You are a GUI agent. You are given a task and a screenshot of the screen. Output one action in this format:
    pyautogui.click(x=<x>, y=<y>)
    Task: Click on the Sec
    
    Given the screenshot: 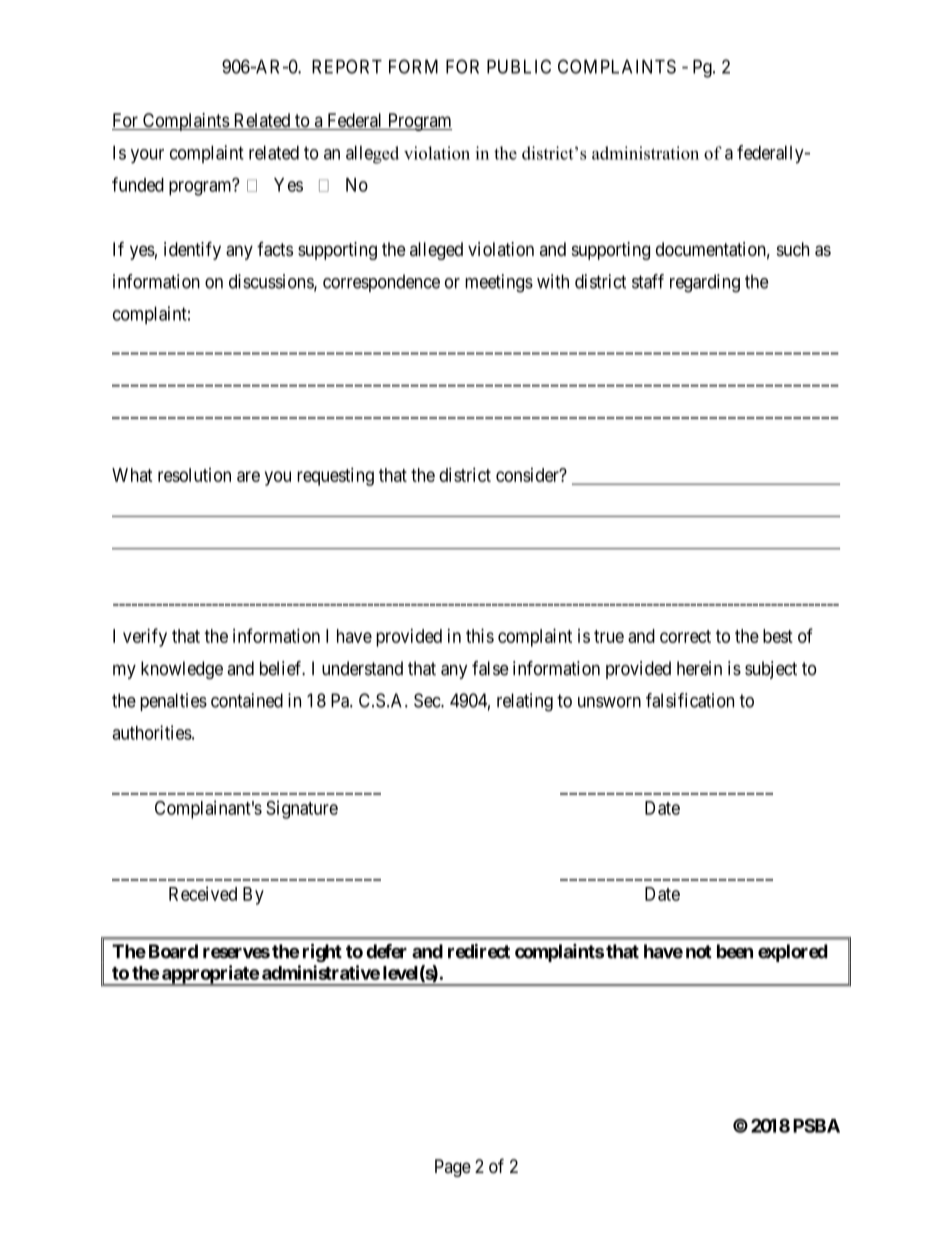 What is the action you would take?
    pyautogui.click(x=428, y=700)
